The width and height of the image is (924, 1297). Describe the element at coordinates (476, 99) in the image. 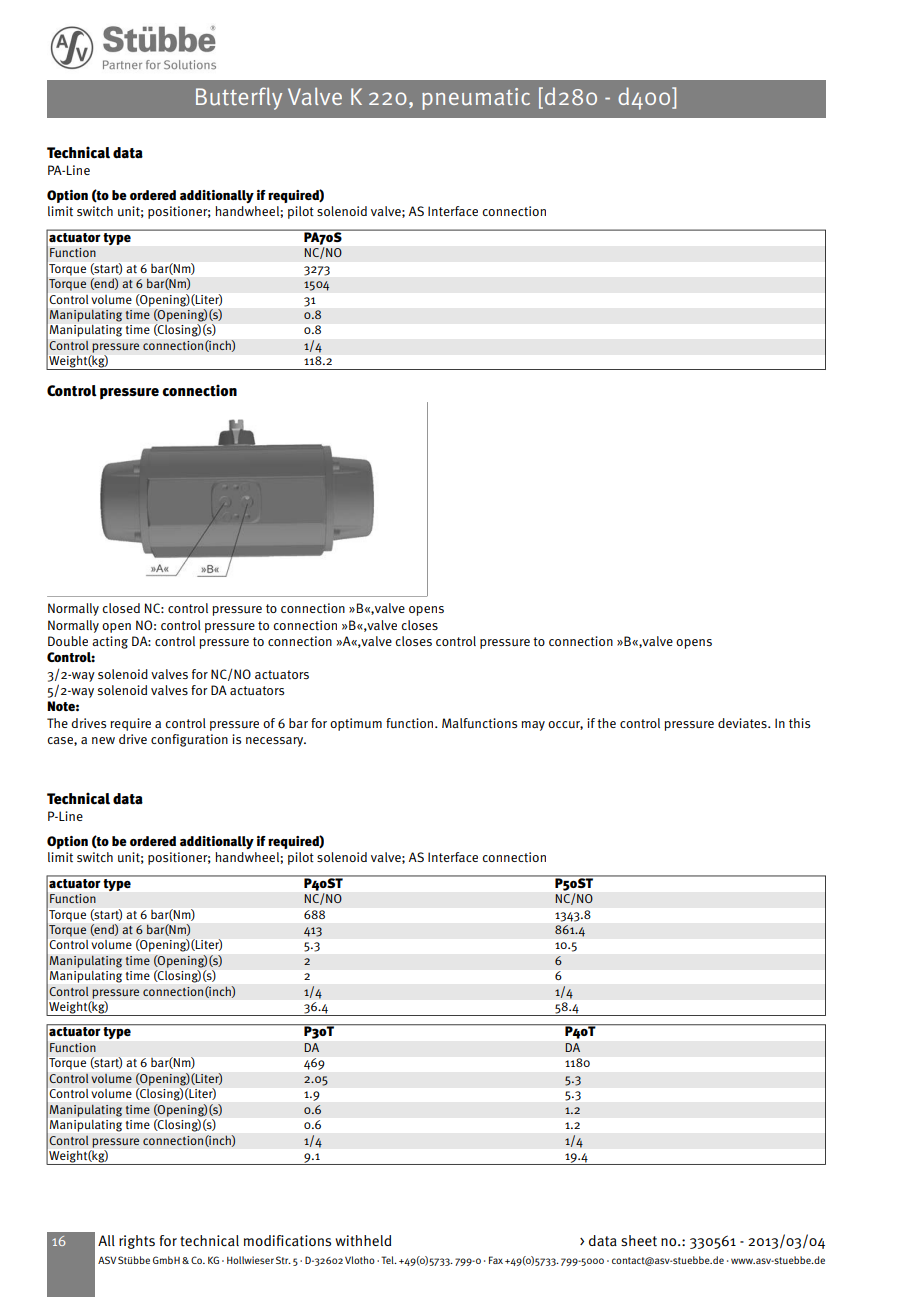

I see `pneumatic` at that location.
